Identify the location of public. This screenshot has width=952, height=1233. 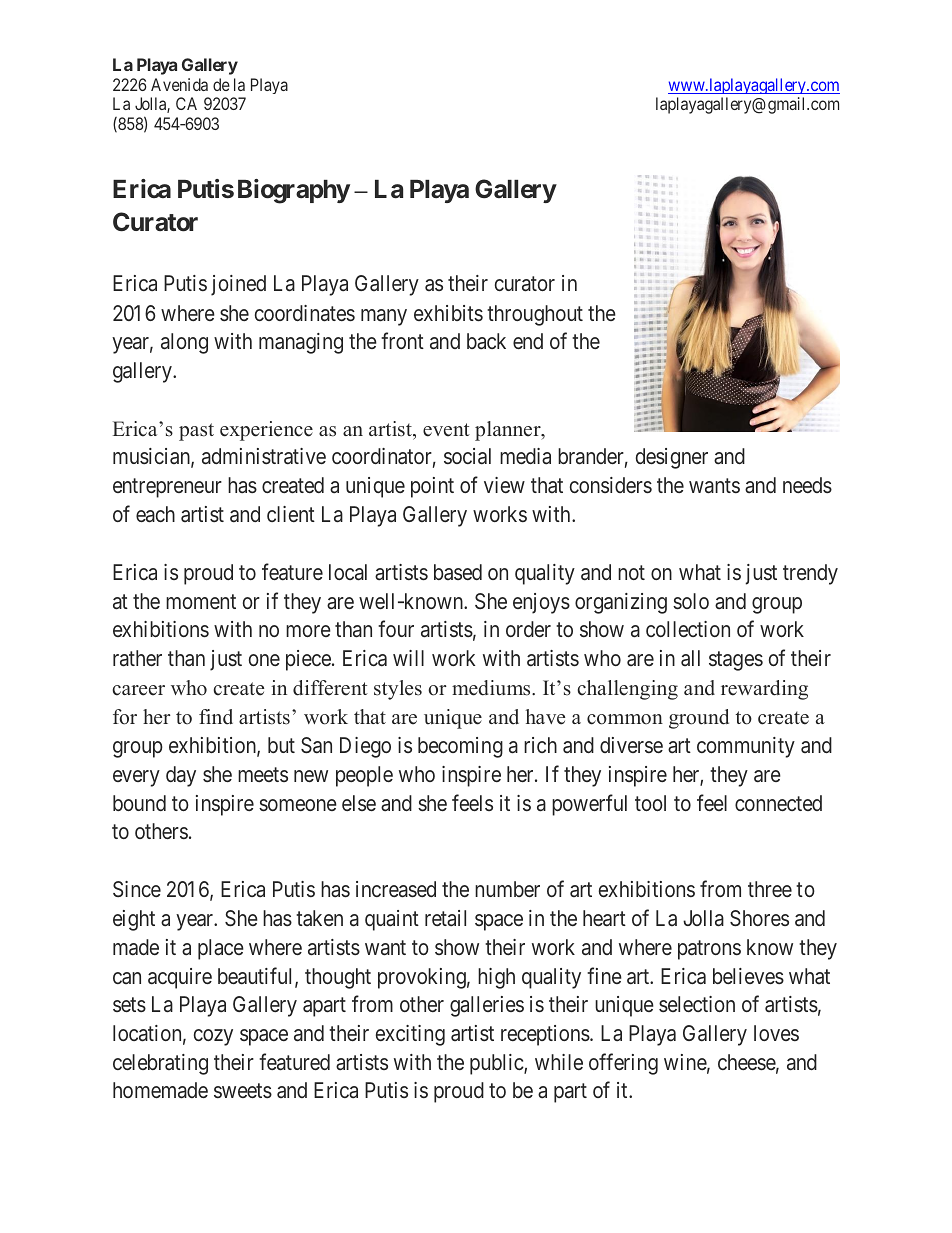
(497, 1064).
